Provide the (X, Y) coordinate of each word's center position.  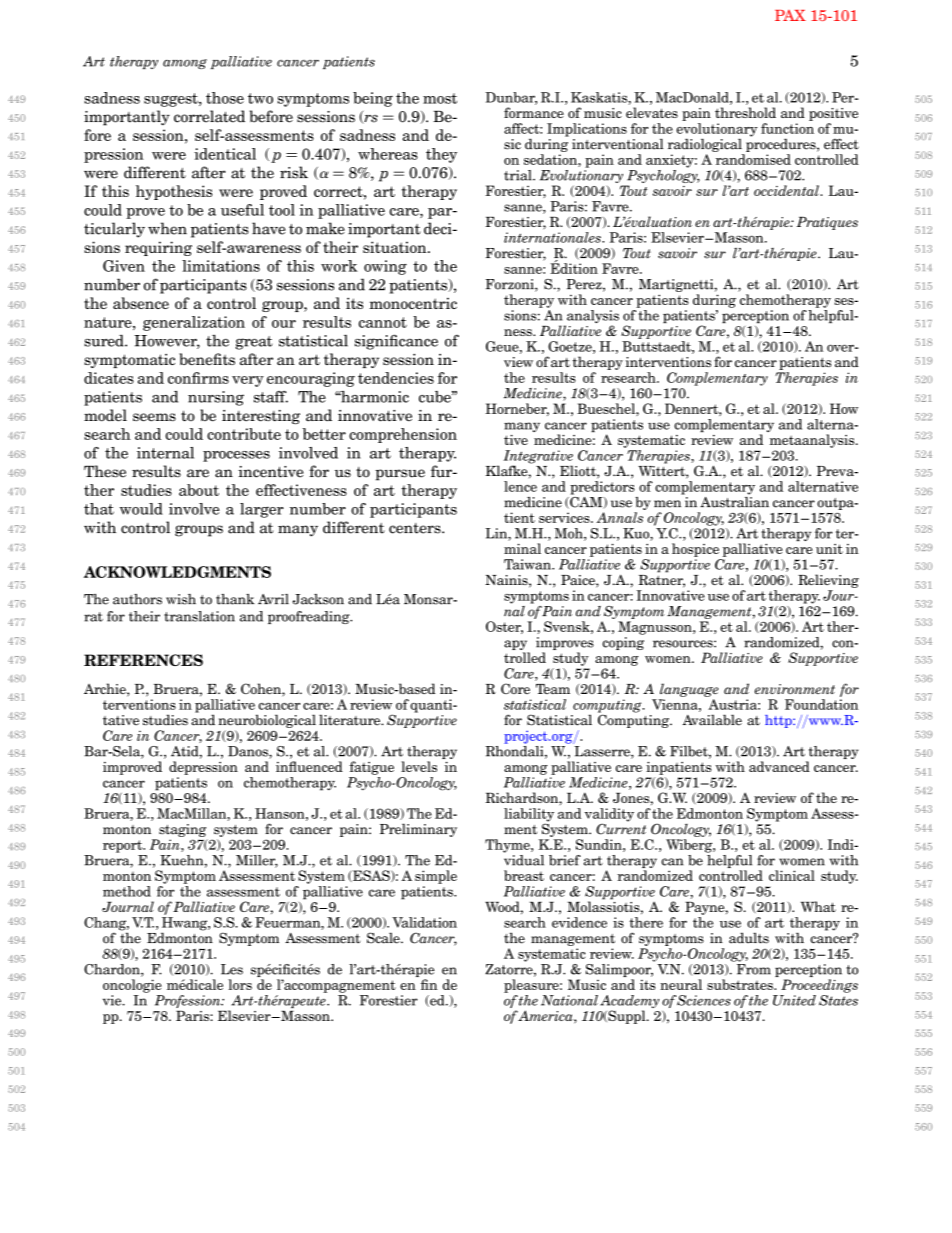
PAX (790, 15)
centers (416, 528)
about (199, 490)
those (225, 98)
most (440, 98)
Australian (734, 501)
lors (240, 984)
